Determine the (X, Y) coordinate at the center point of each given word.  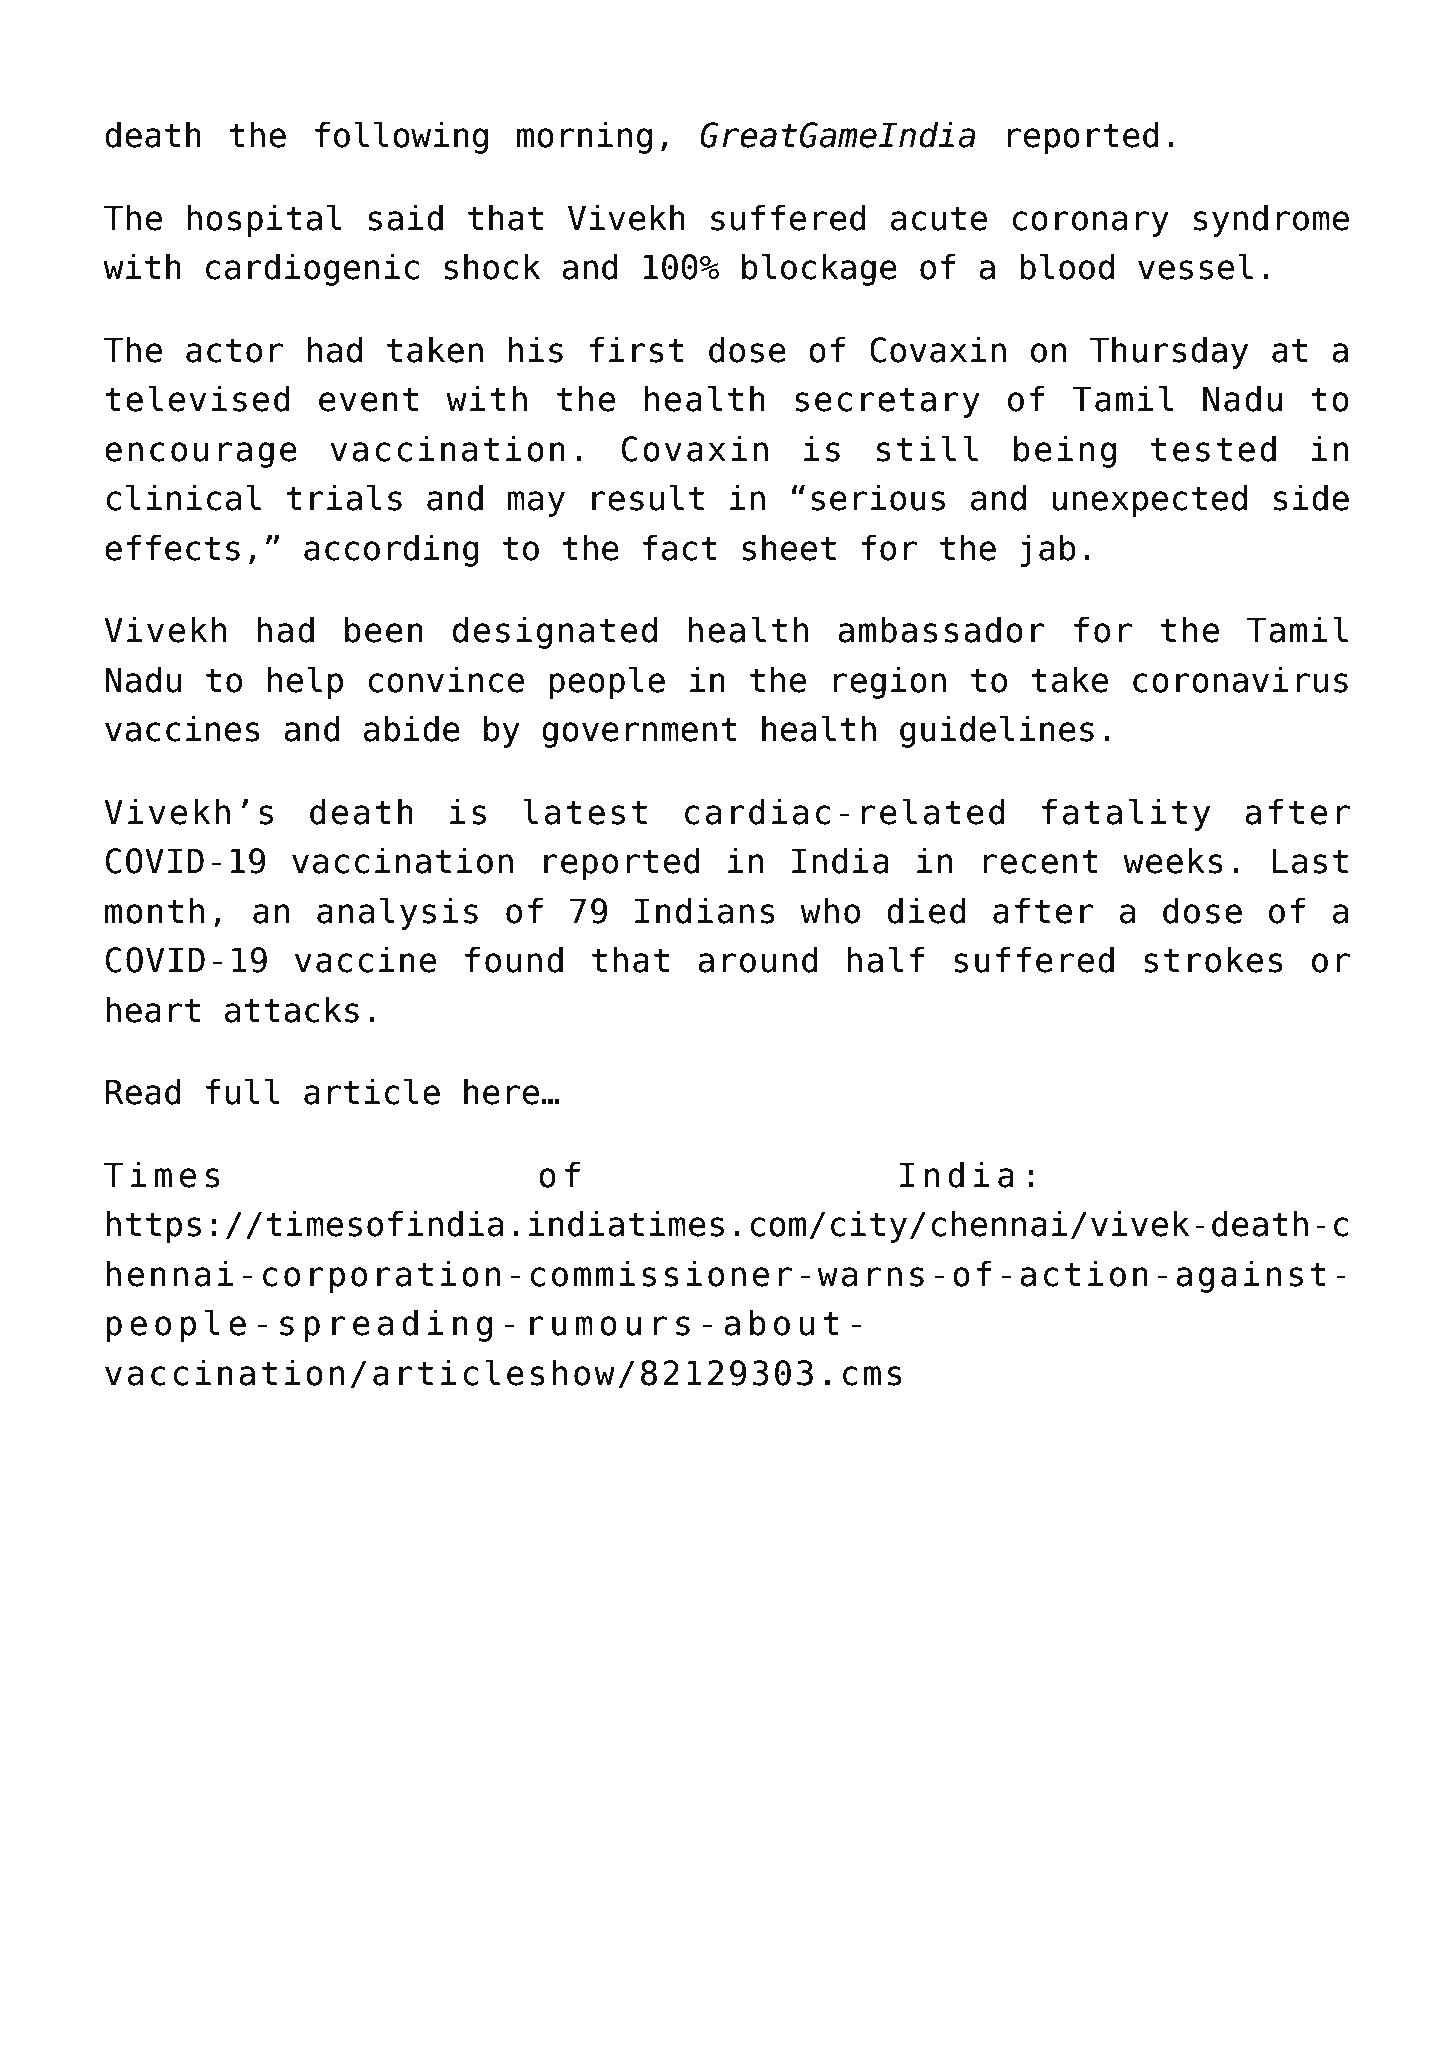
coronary (1090, 224)
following (401, 137)
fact (680, 547)
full (243, 1091)
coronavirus (1240, 679)
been (384, 629)
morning (584, 137)
